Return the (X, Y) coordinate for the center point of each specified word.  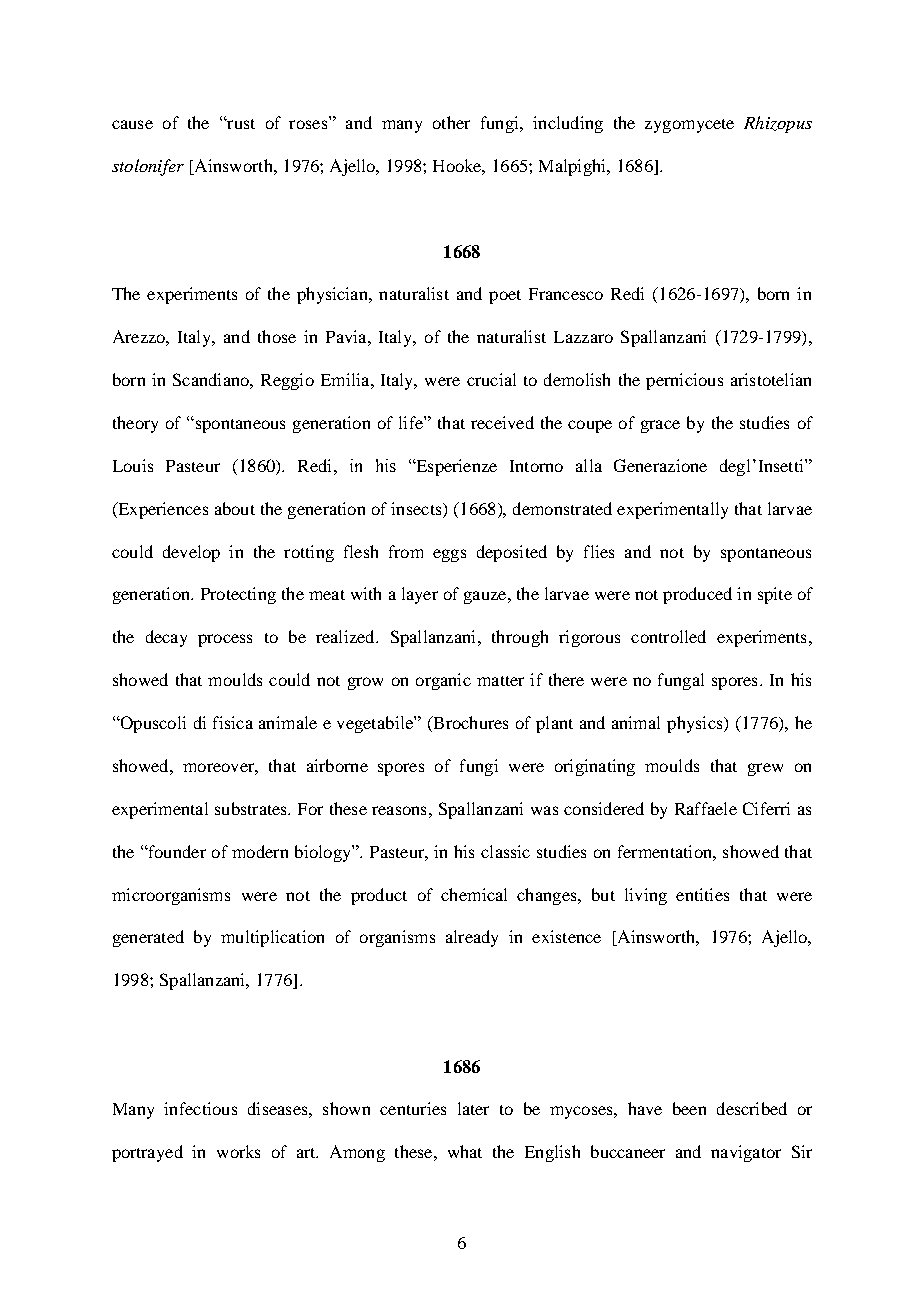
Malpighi (573, 167)
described (752, 1108)
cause (132, 124)
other (451, 122)
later (473, 1108)
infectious (200, 1108)
